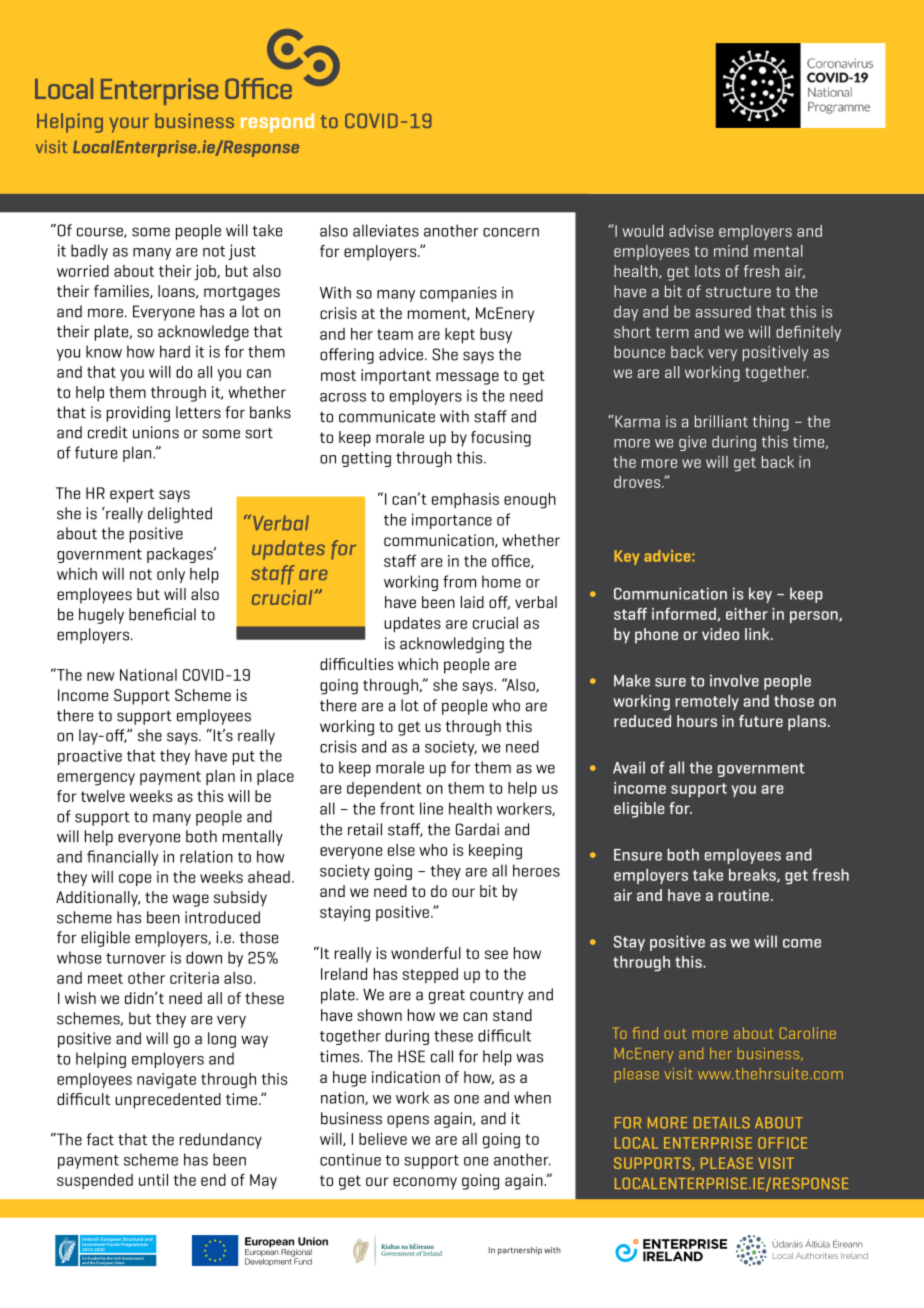  Describe the element at coordinates (691, 231) in the screenshot. I see `advise` at that location.
